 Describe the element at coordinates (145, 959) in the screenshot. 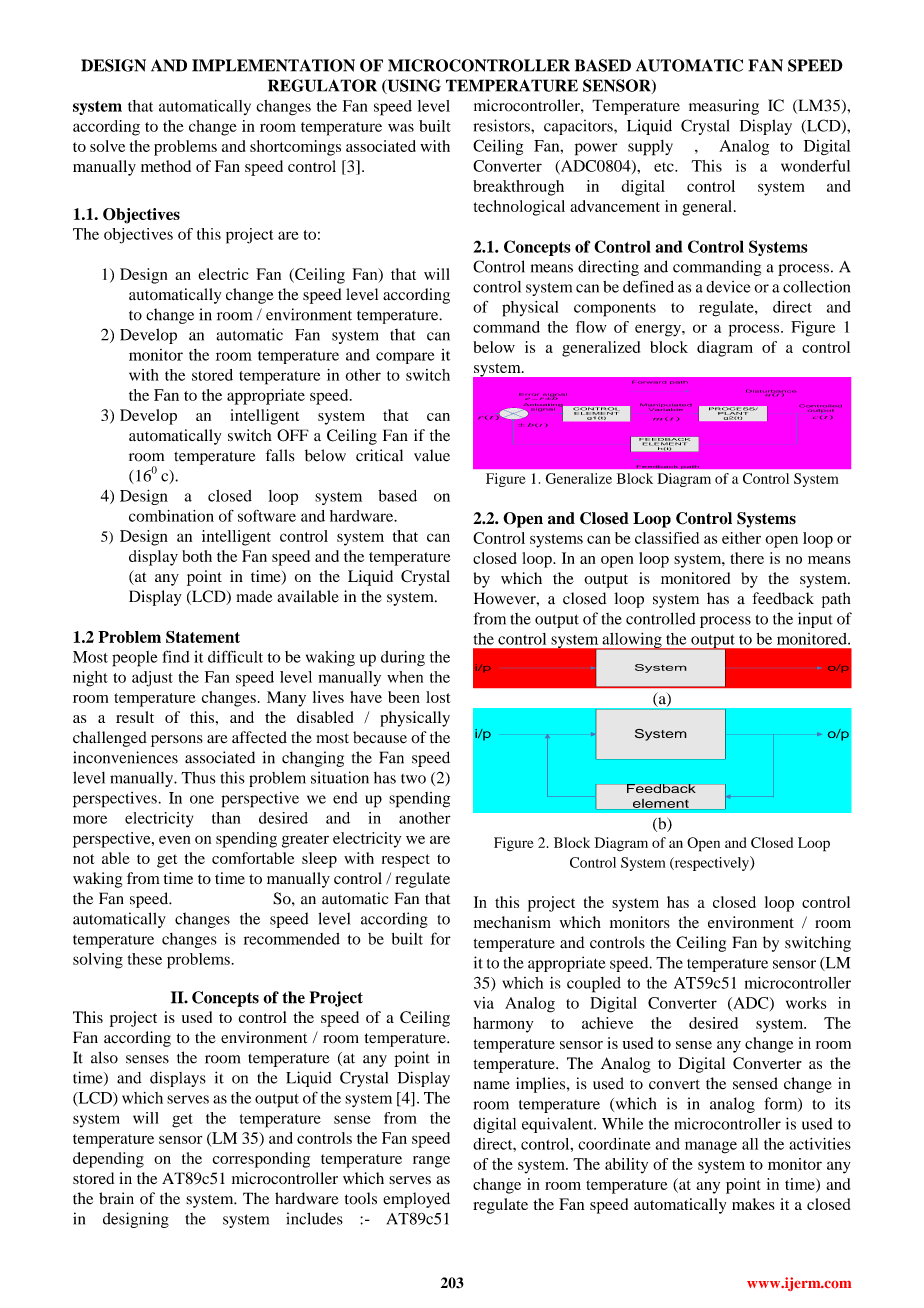

I see `these` at that location.
